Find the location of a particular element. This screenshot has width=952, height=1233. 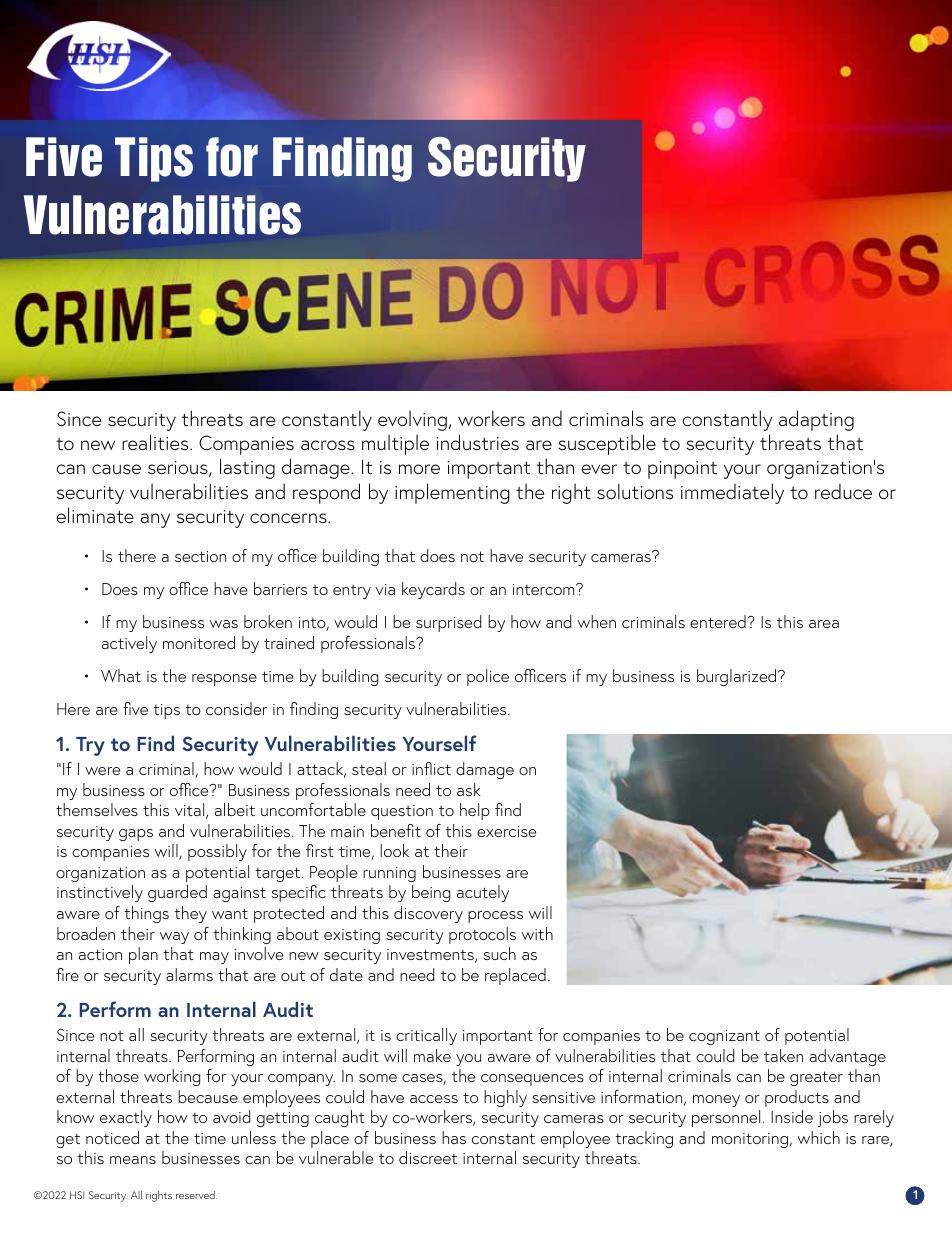

industries is located at coordinates (478, 442).
